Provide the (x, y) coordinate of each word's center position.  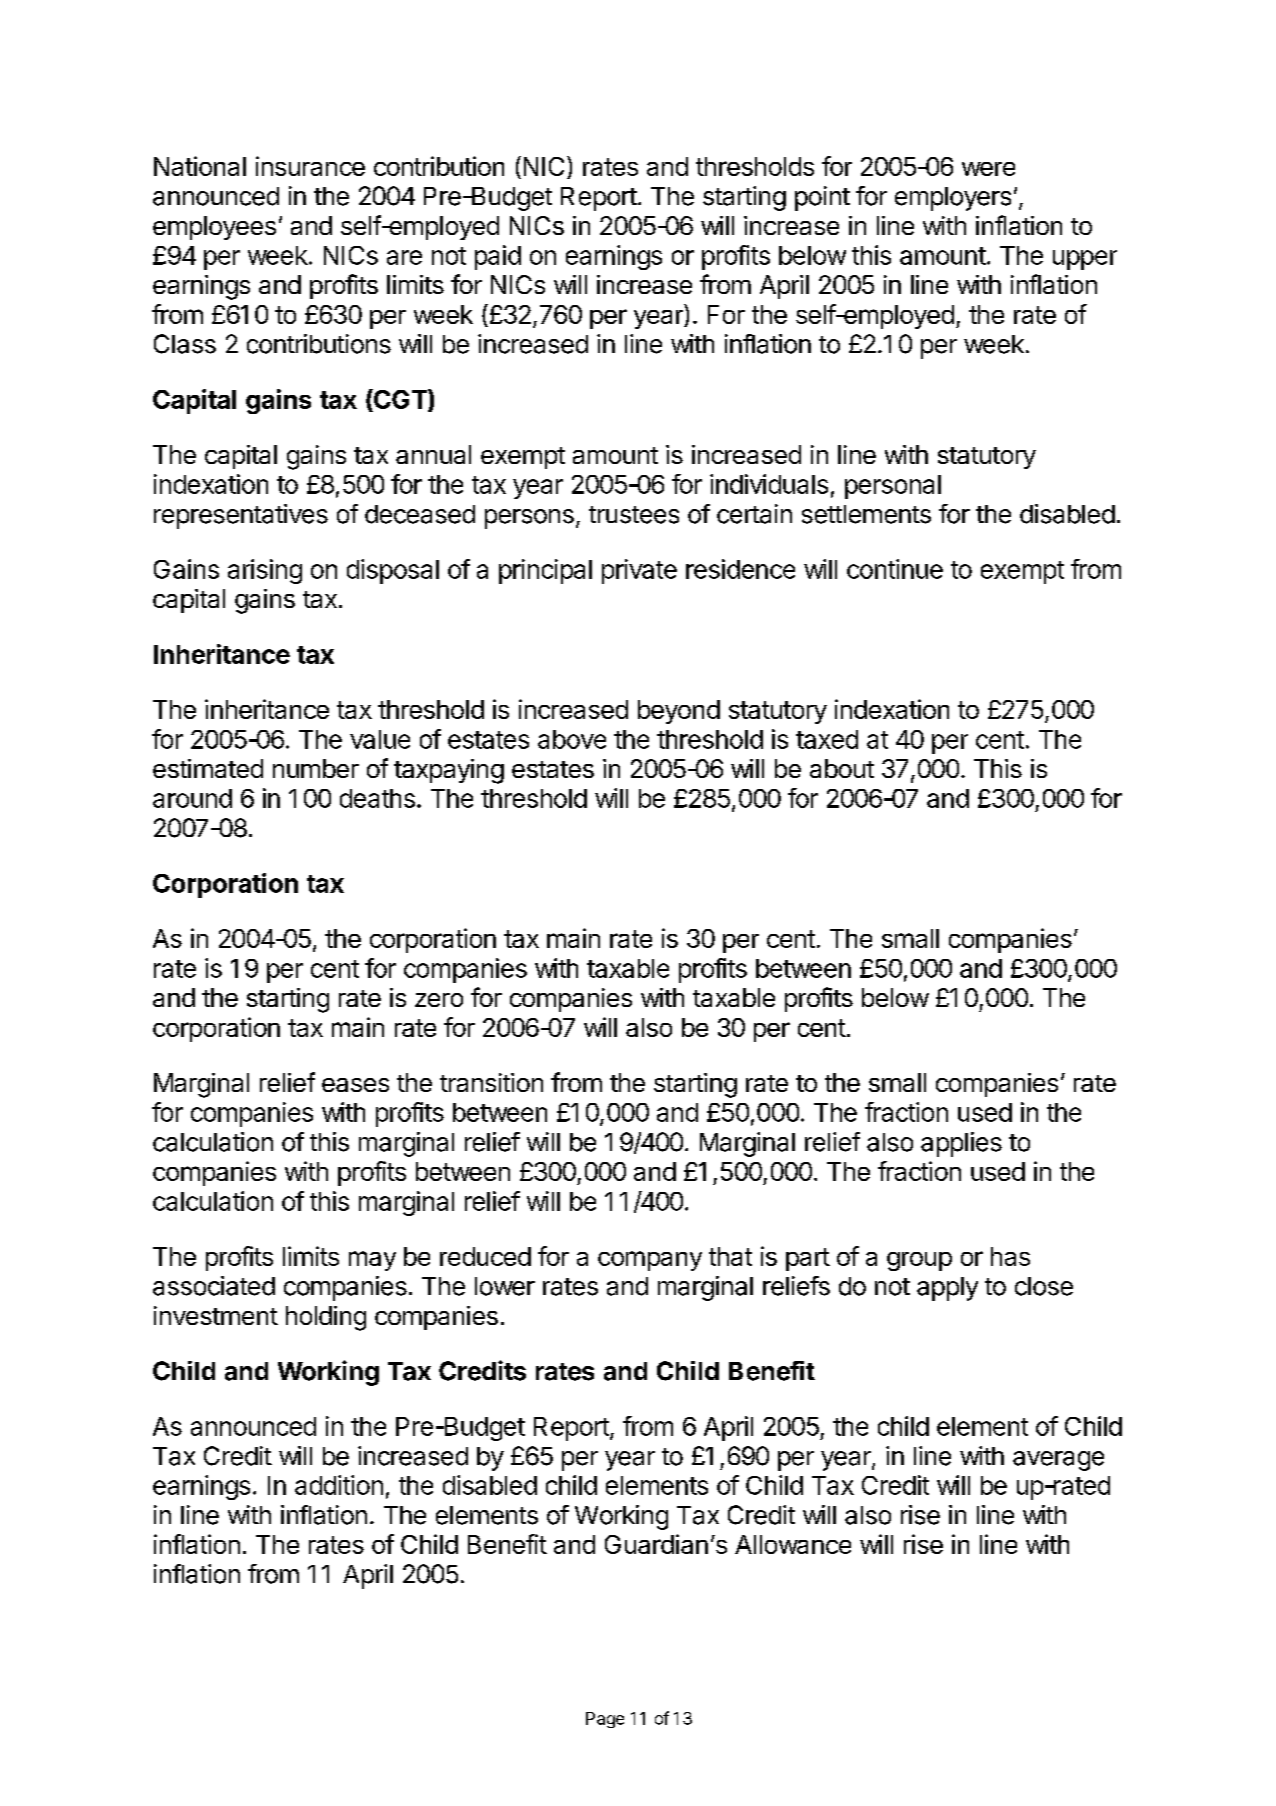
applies (961, 1144)
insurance (310, 166)
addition (339, 1485)
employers (953, 199)
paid (498, 257)
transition (491, 1082)
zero (439, 1000)
